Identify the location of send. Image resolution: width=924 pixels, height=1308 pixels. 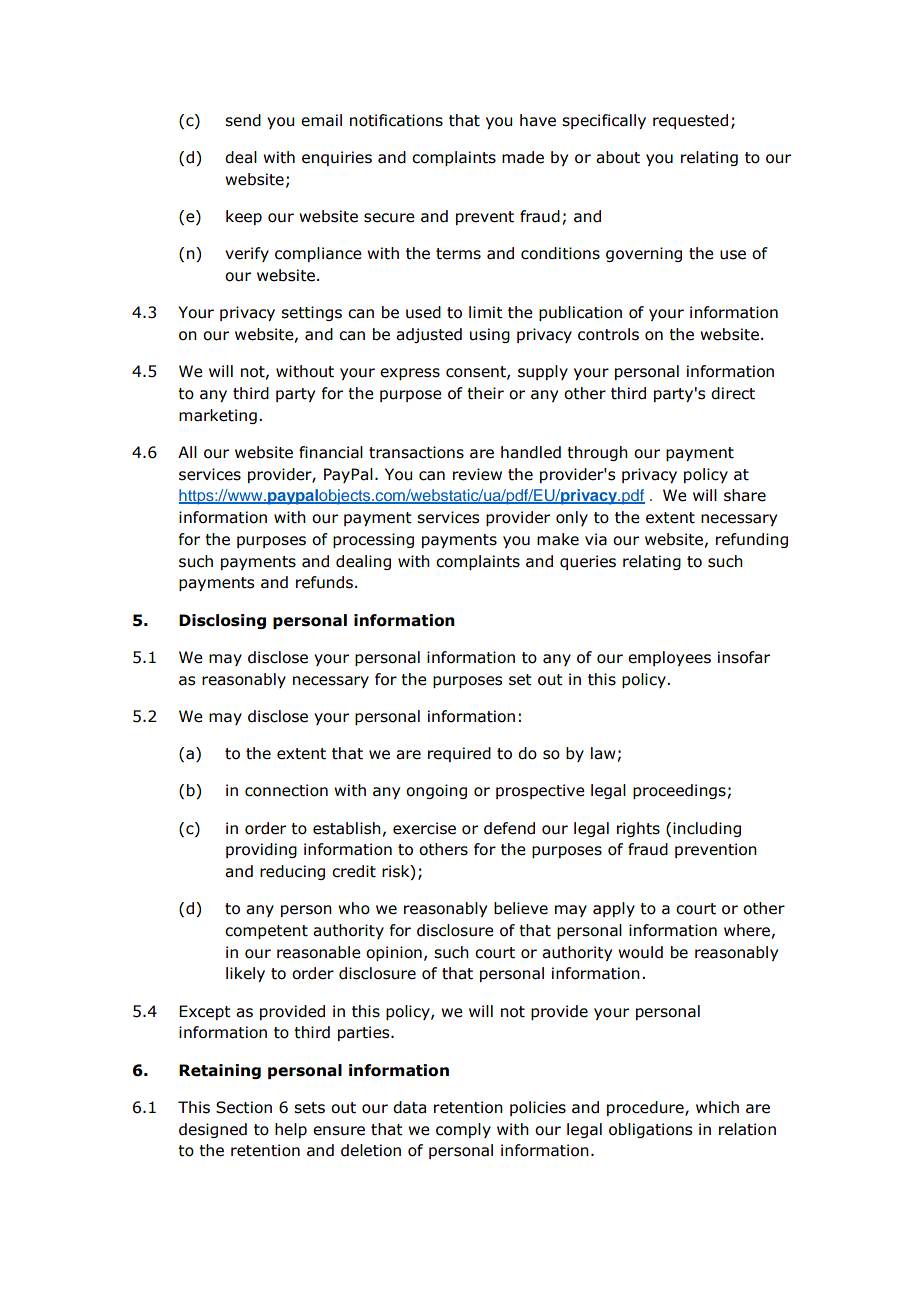
(243, 120).
